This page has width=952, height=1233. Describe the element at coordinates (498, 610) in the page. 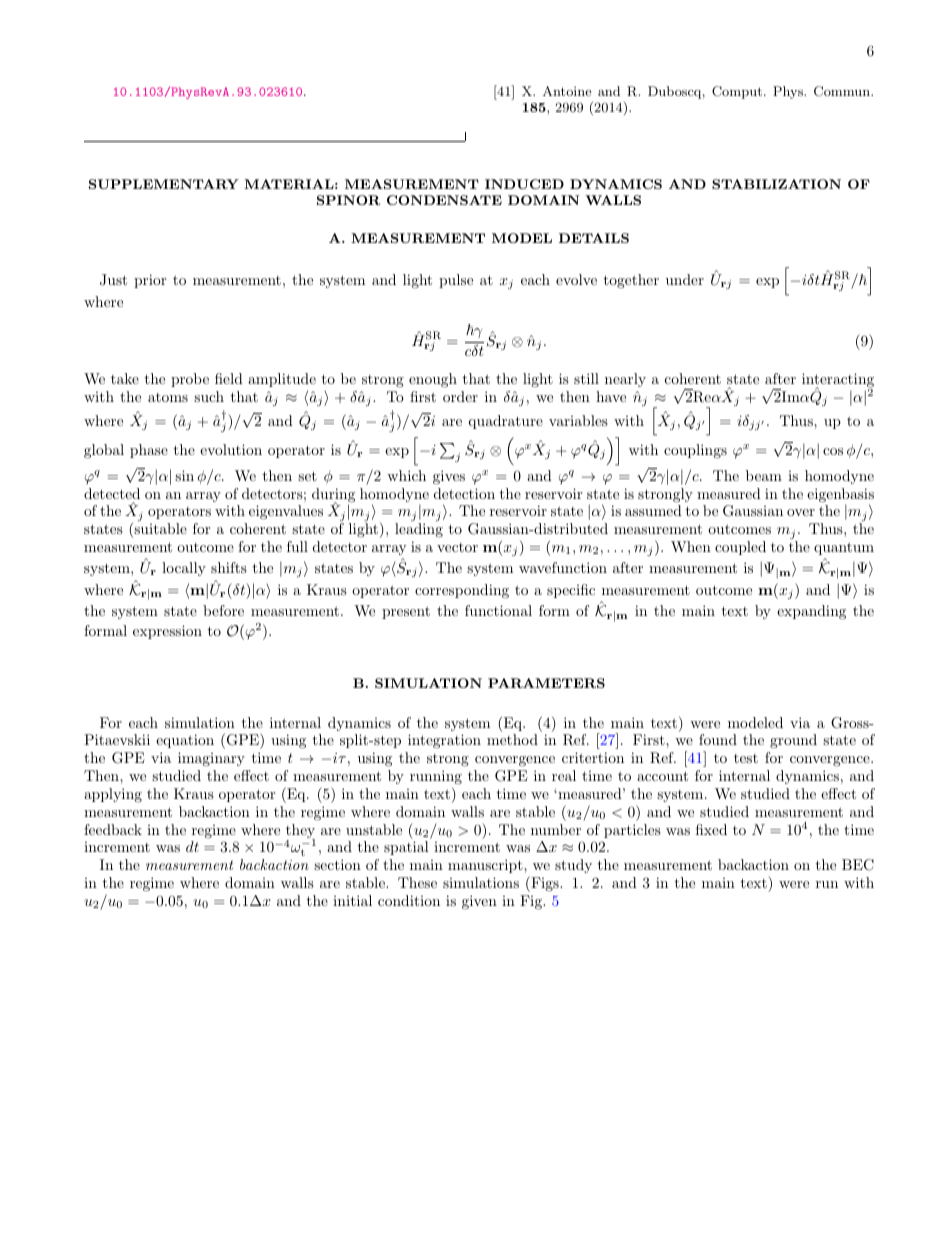

I see `functional` at that location.
